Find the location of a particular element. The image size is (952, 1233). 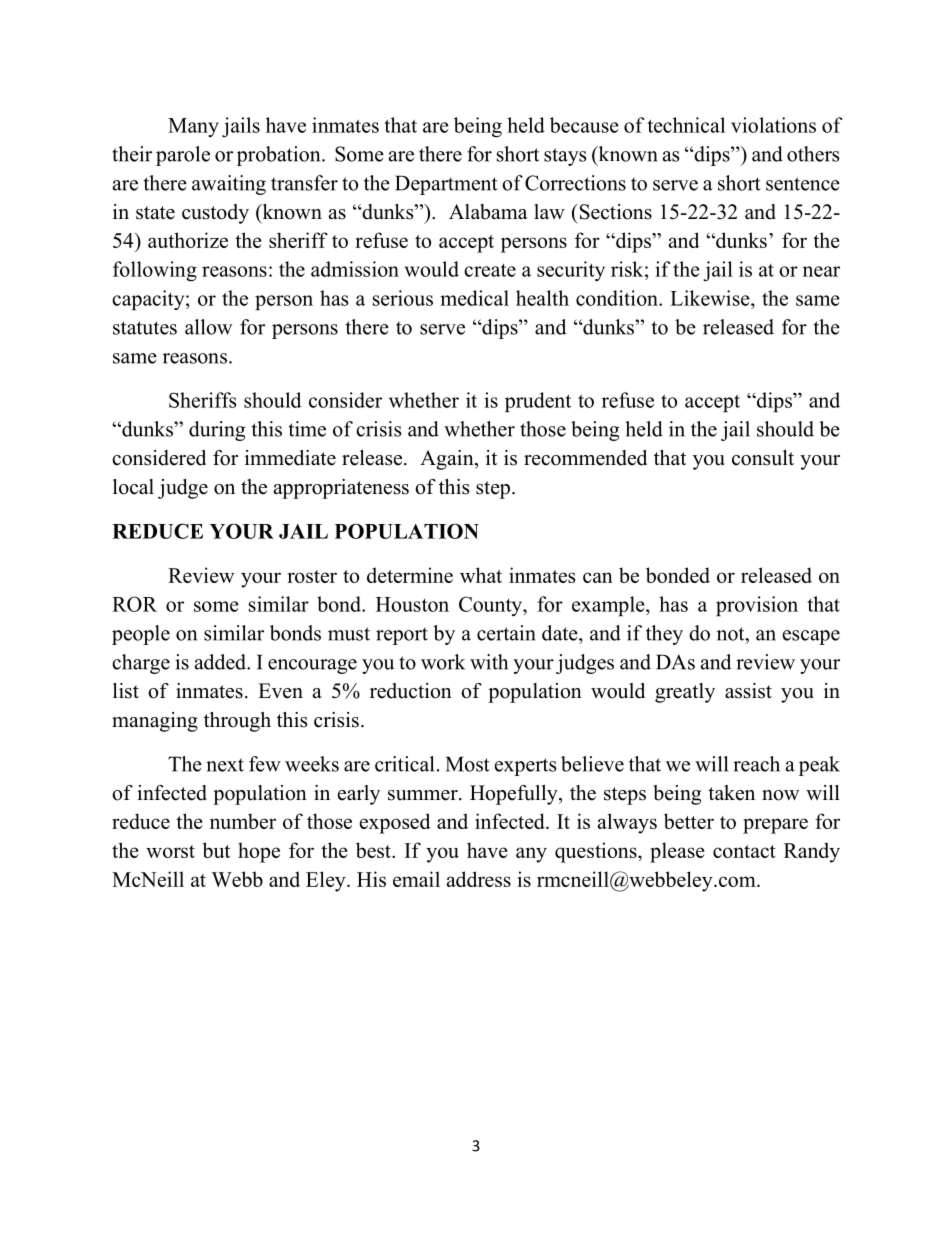

but is located at coordinates (216, 850).
